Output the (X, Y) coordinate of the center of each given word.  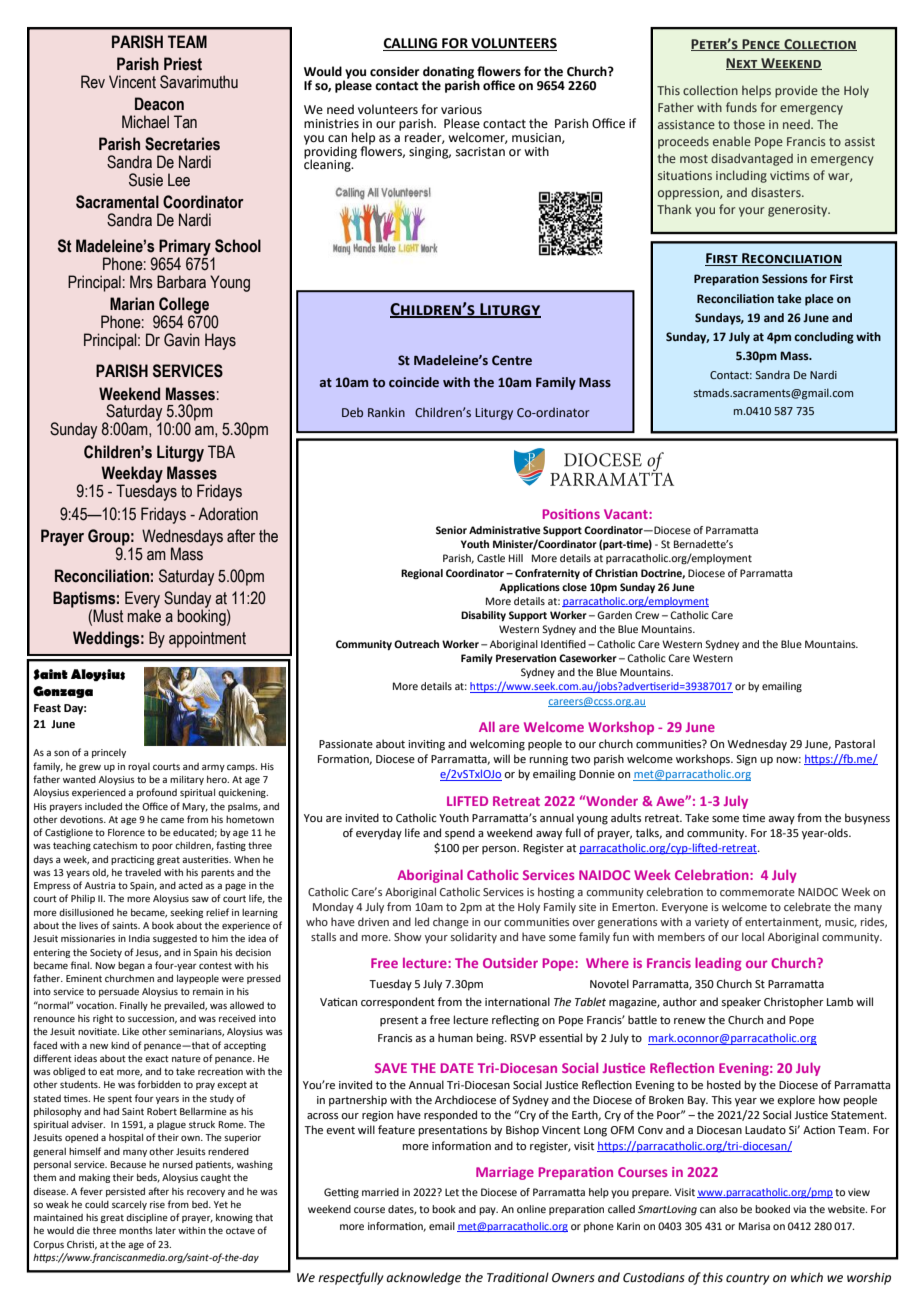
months (136, 1230)
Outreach (416, 644)
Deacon (159, 104)
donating (449, 73)
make (144, 615)
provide (796, 91)
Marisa (754, 1226)
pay (488, 1211)
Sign (746, 760)
